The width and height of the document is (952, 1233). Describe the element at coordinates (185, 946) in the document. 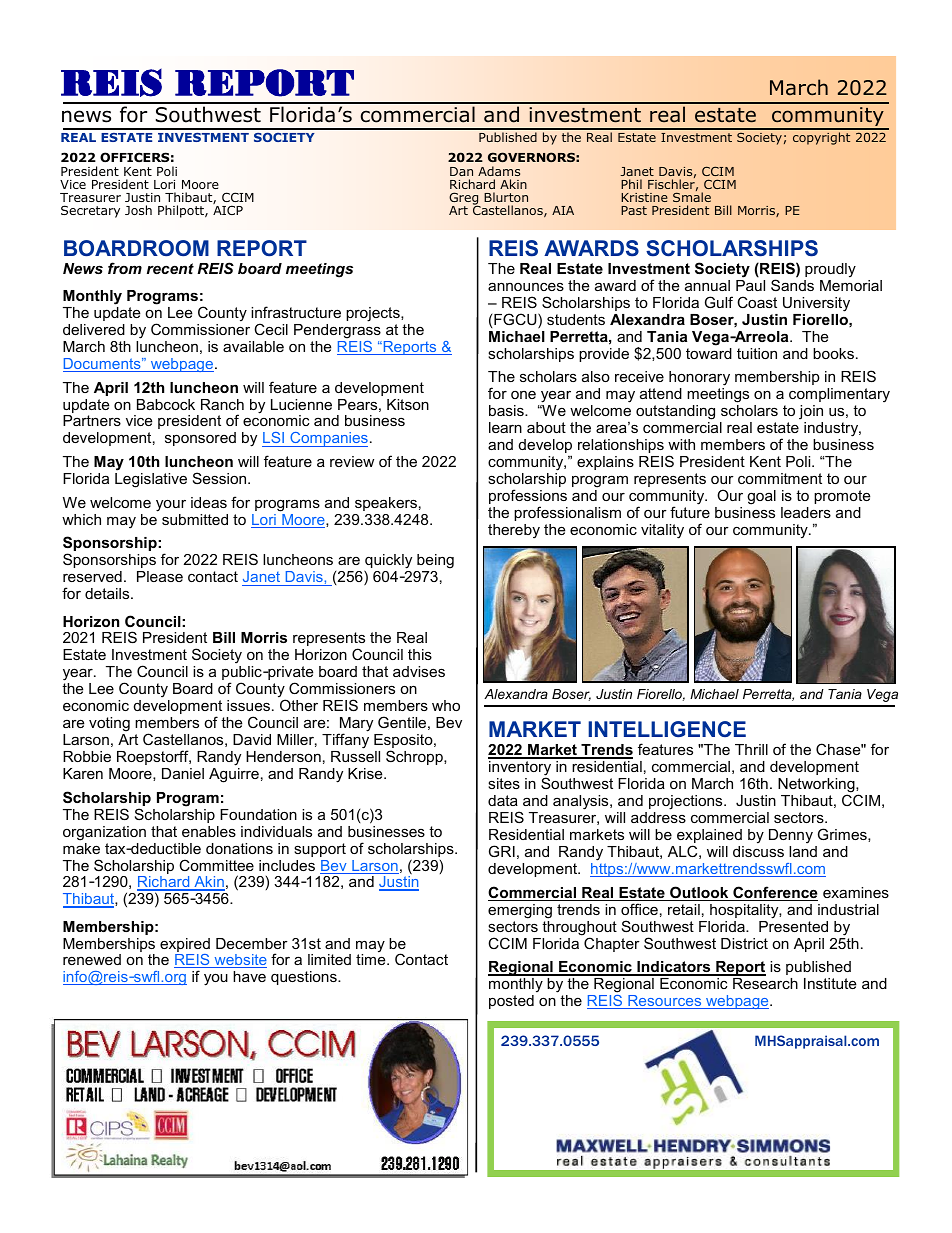

I see `expired` at that location.
